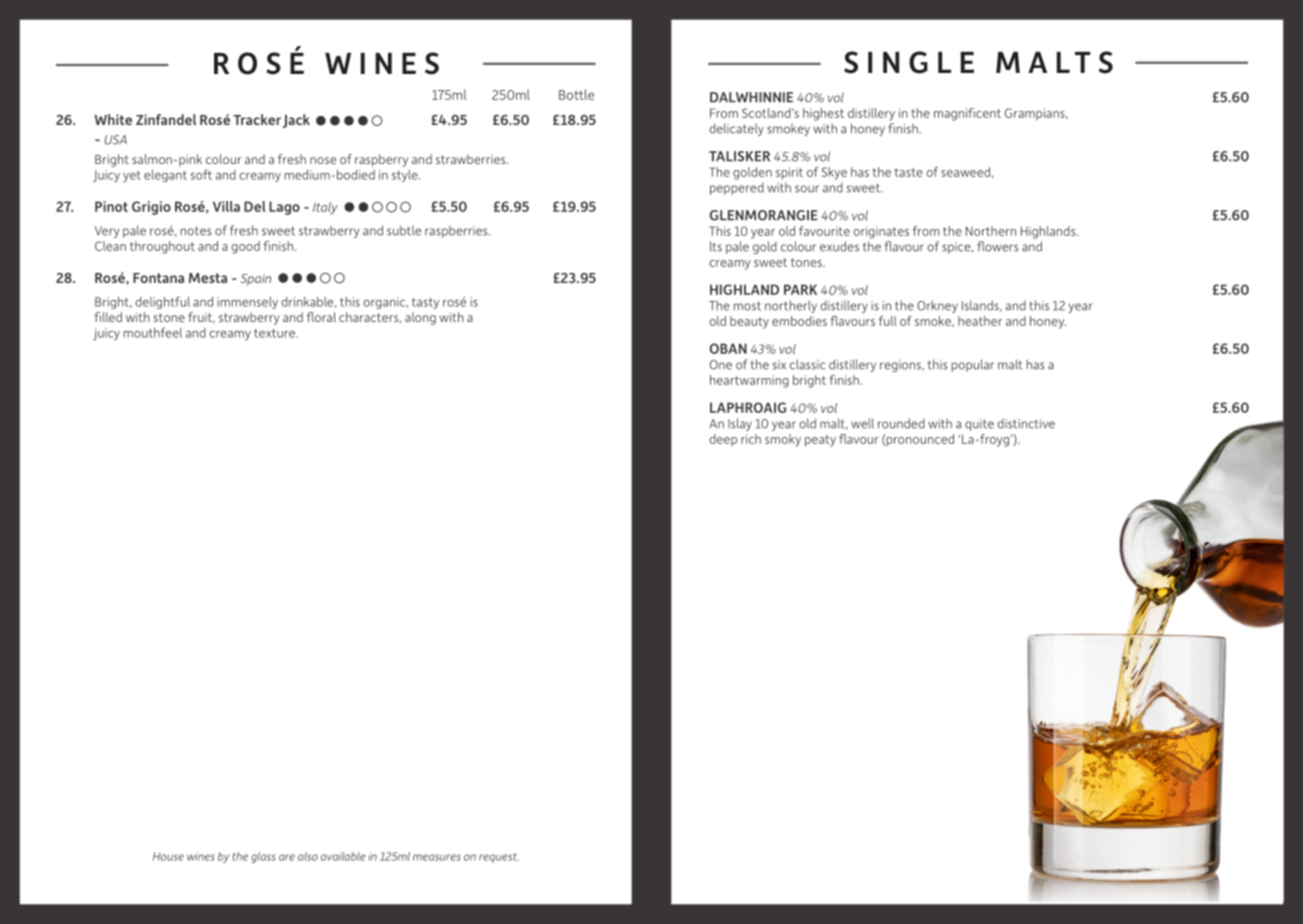  Describe the element at coordinates (168, 856) in the screenshot. I see `House` at that location.
